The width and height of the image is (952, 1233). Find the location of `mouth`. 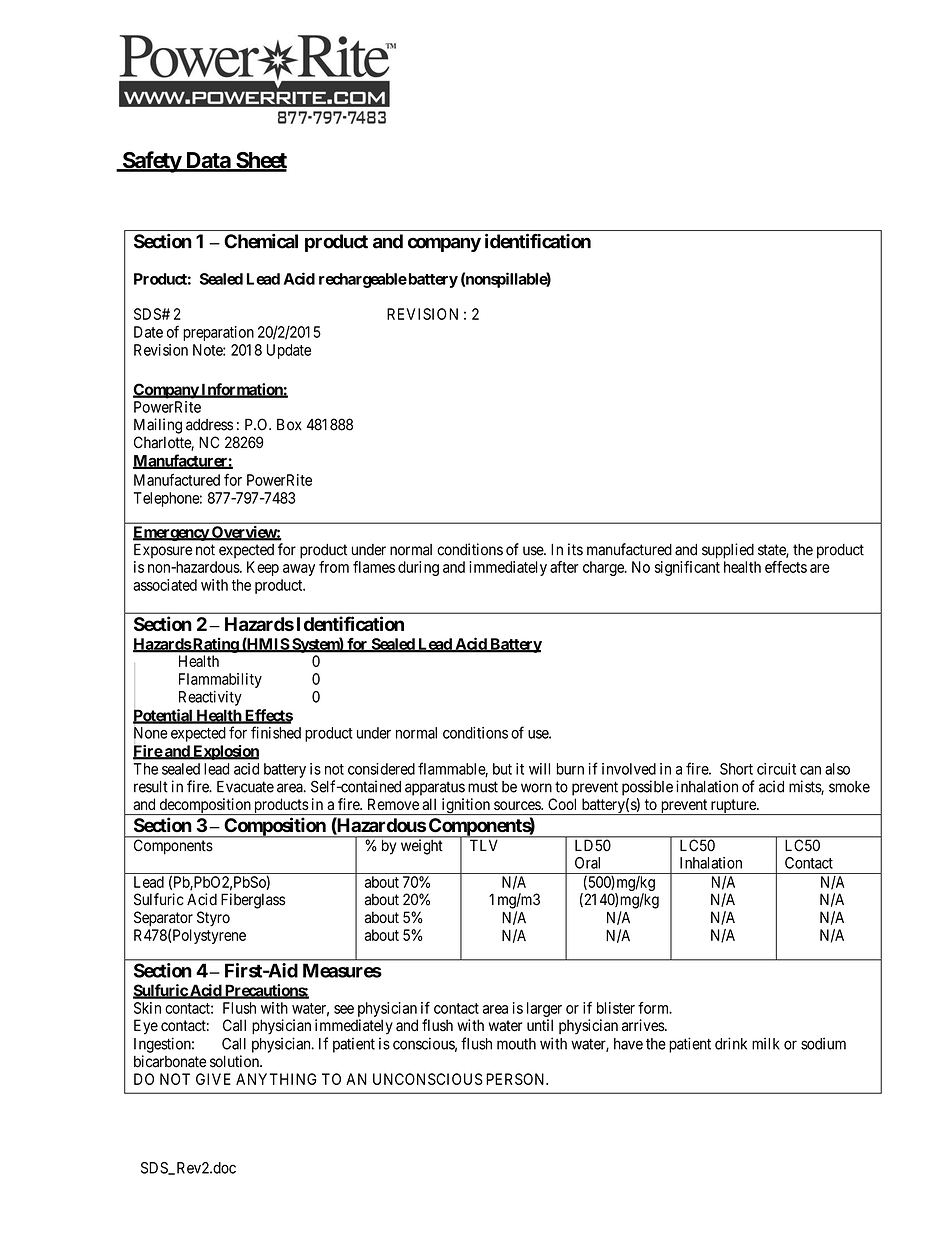

mouth is located at coordinates (516, 1044).
